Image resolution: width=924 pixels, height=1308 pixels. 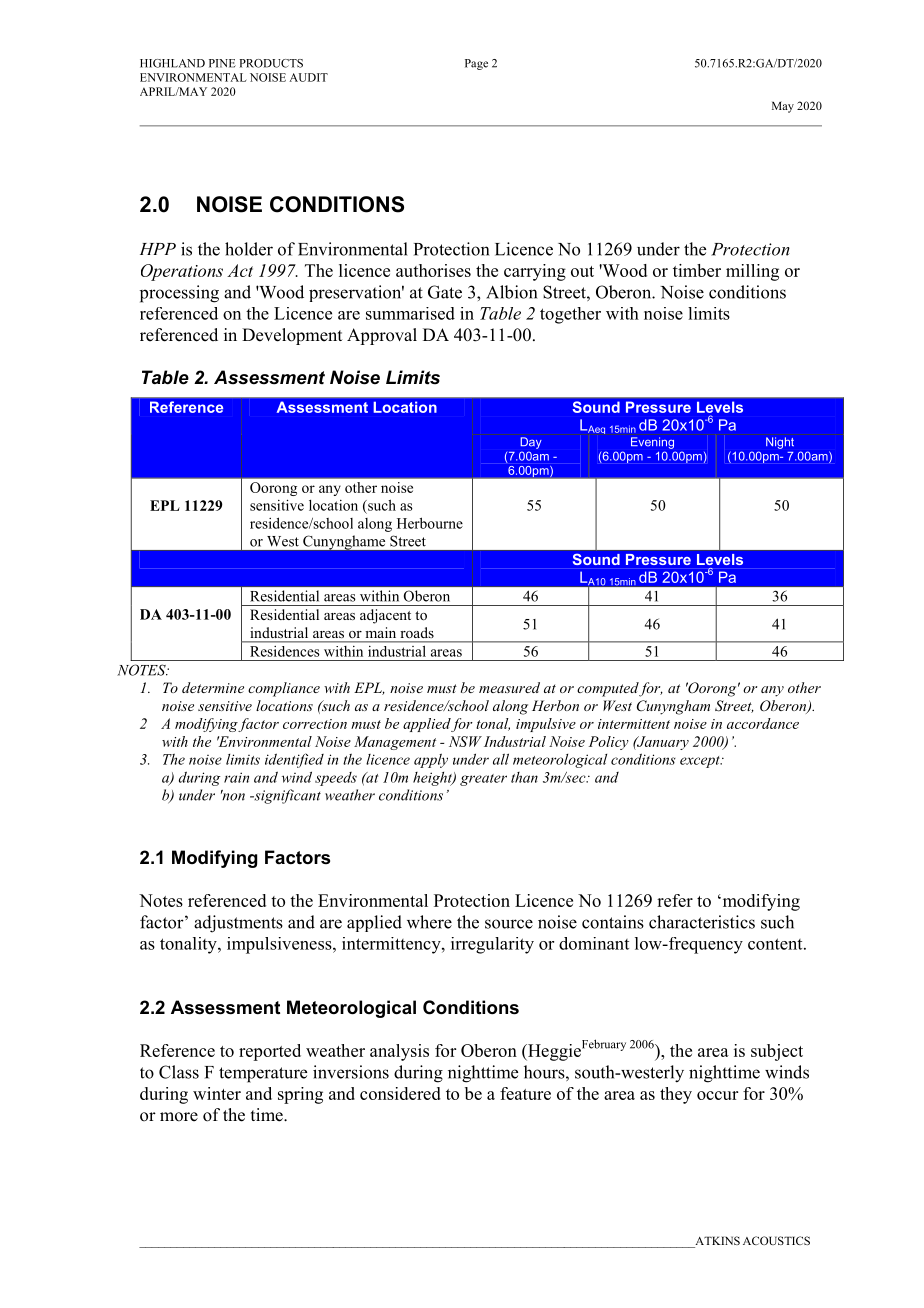 What do you see at coordinates (776, 1240) in the image?
I see `ACOUSTICS` at bounding box center [776, 1240].
